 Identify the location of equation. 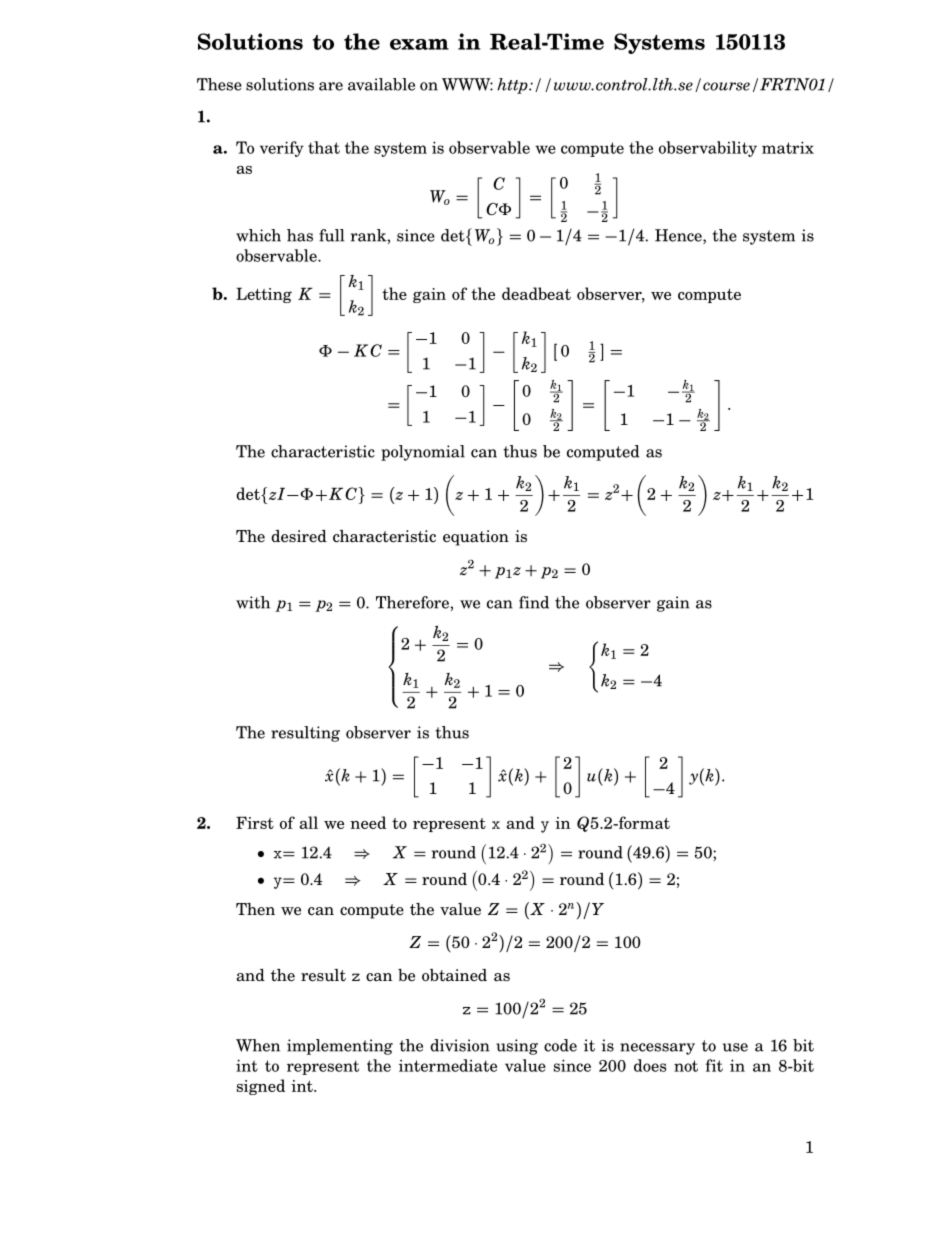
(476, 538).
